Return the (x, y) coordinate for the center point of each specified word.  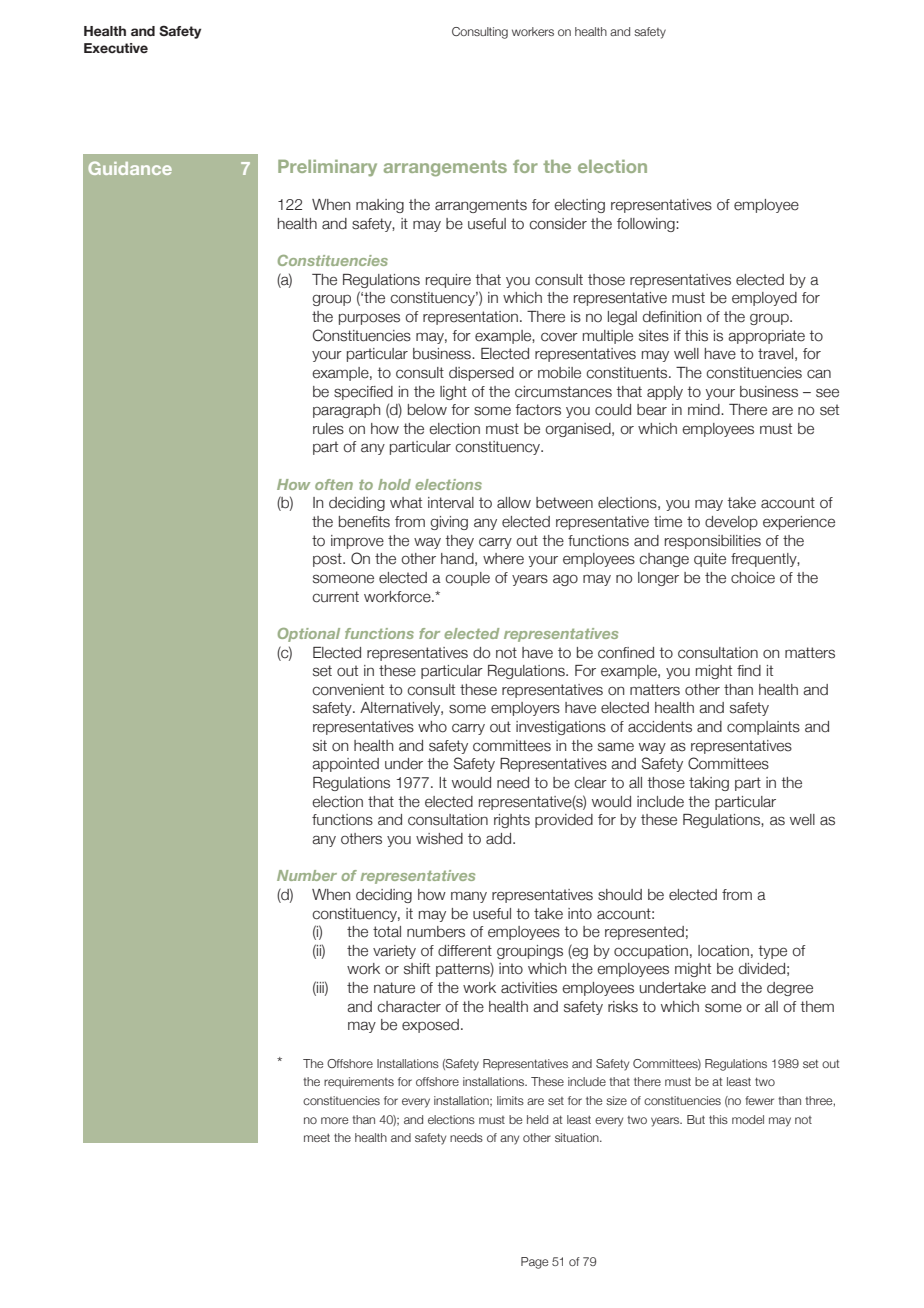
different (465, 951)
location (723, 951)
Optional (309, 635)
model (748, 1119)
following (647, 225)
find (749, 671)
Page (534, 1263)
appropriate (766, 337)
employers (525, 709)
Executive (116, 48)
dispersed (481, 374)
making (380, 206)
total (387, 932)
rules (328, 429)
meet (317, 1137)
